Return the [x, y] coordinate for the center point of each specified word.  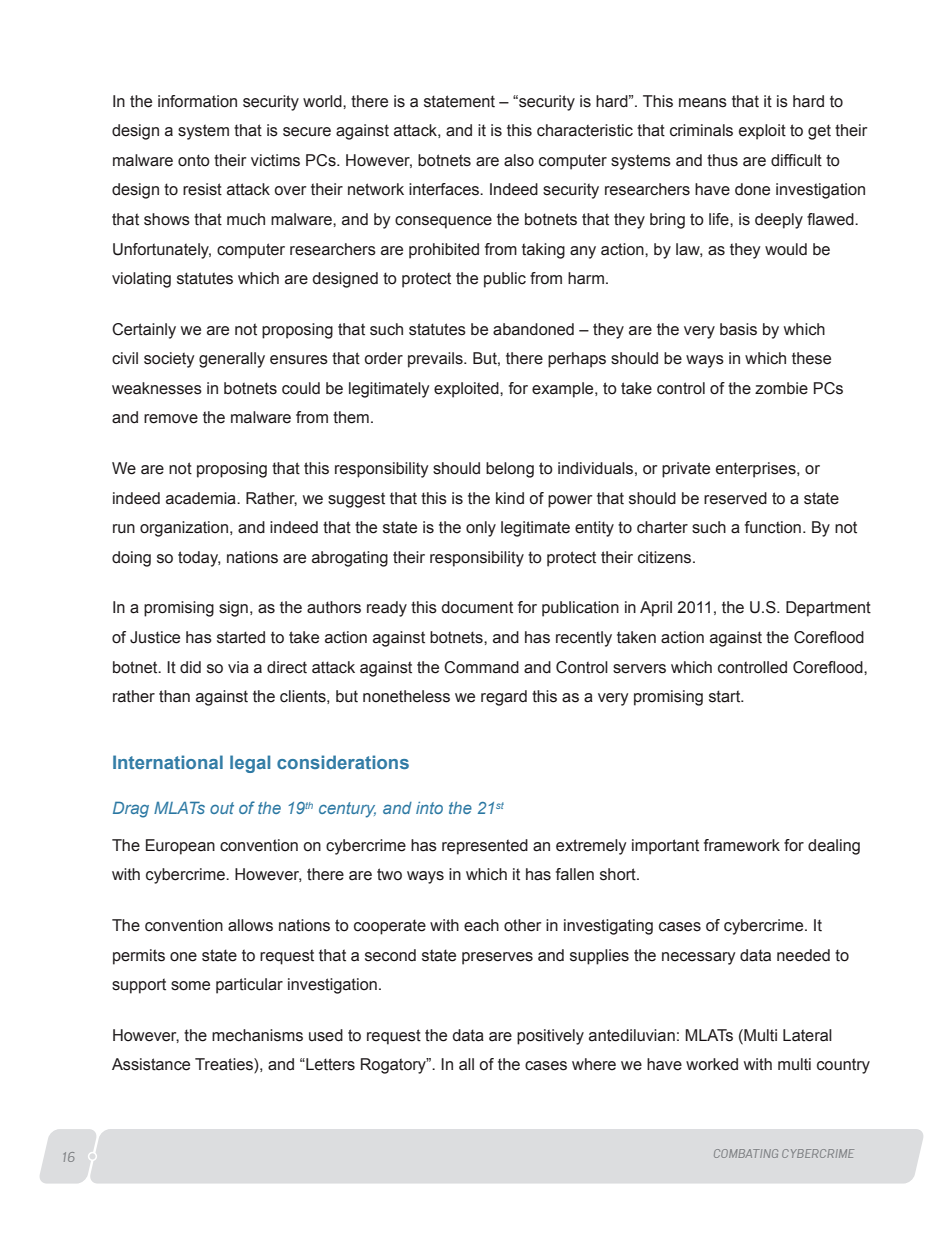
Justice [155, 637]
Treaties [225, 1065]
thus [722, 160]
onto [194, 160]
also [519, 160]
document [477, 607]
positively [550, 1037]
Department [828, 609]
